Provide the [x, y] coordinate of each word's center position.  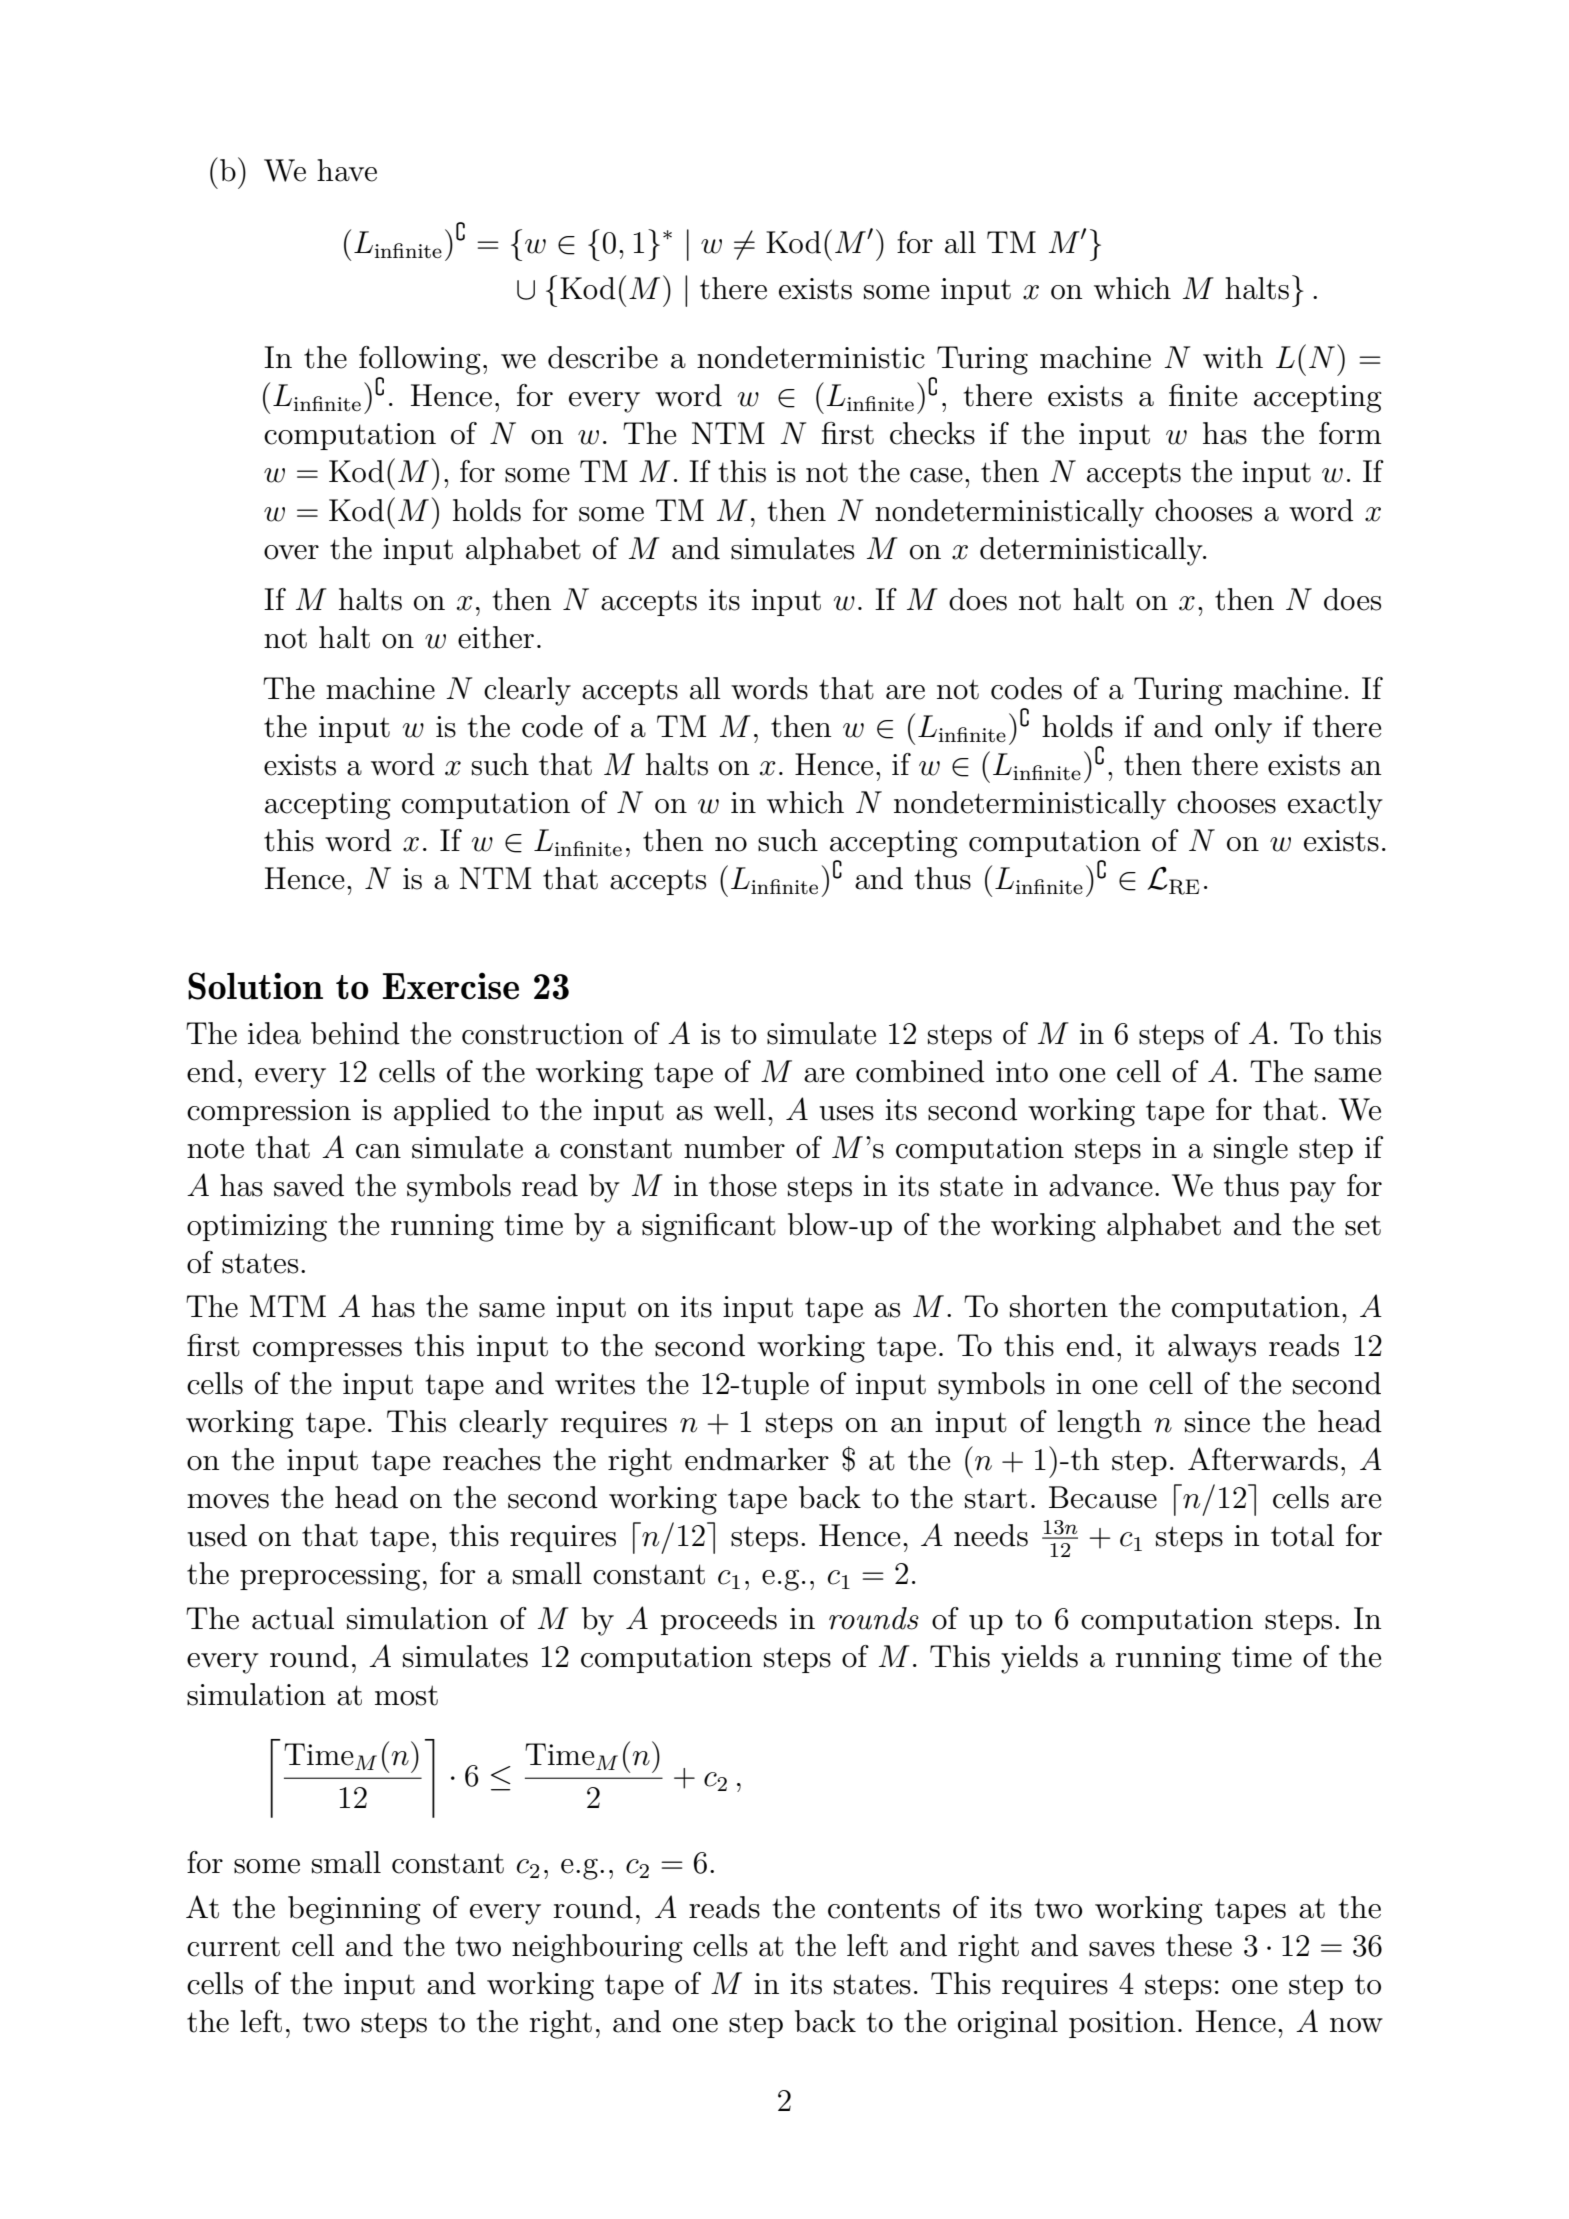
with [1233, 357]
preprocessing [330, 1577]
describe [603, 357]
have [347, 170]
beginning [354, 1910]
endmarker [757, 1459]
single [1251, 1150]
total [1302, 1535]
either [496, 637]
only [1243, 729]
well [740, 1109]
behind [355, 1033]
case [936, 475]
